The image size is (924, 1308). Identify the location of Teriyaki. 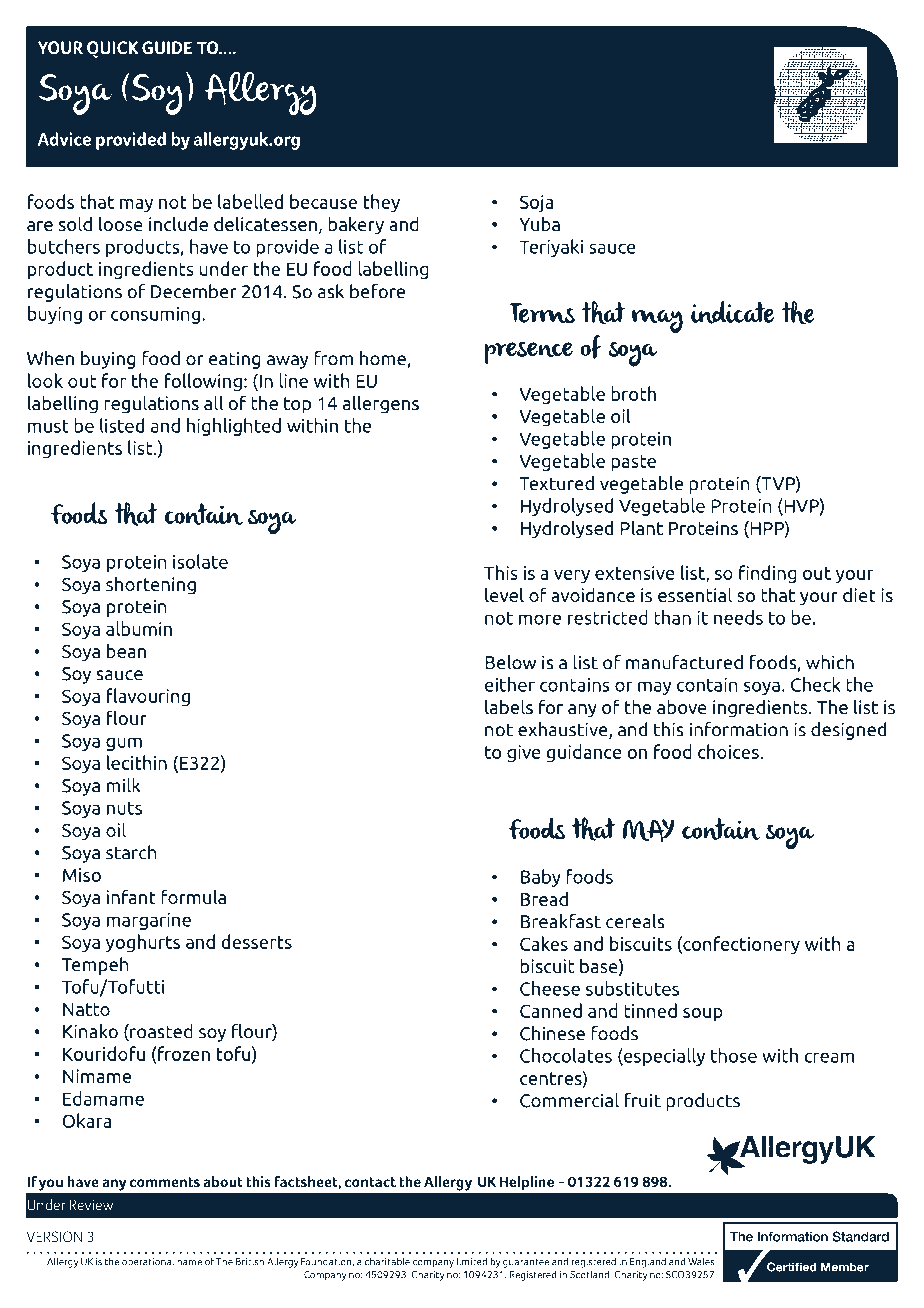
(551, 248).
